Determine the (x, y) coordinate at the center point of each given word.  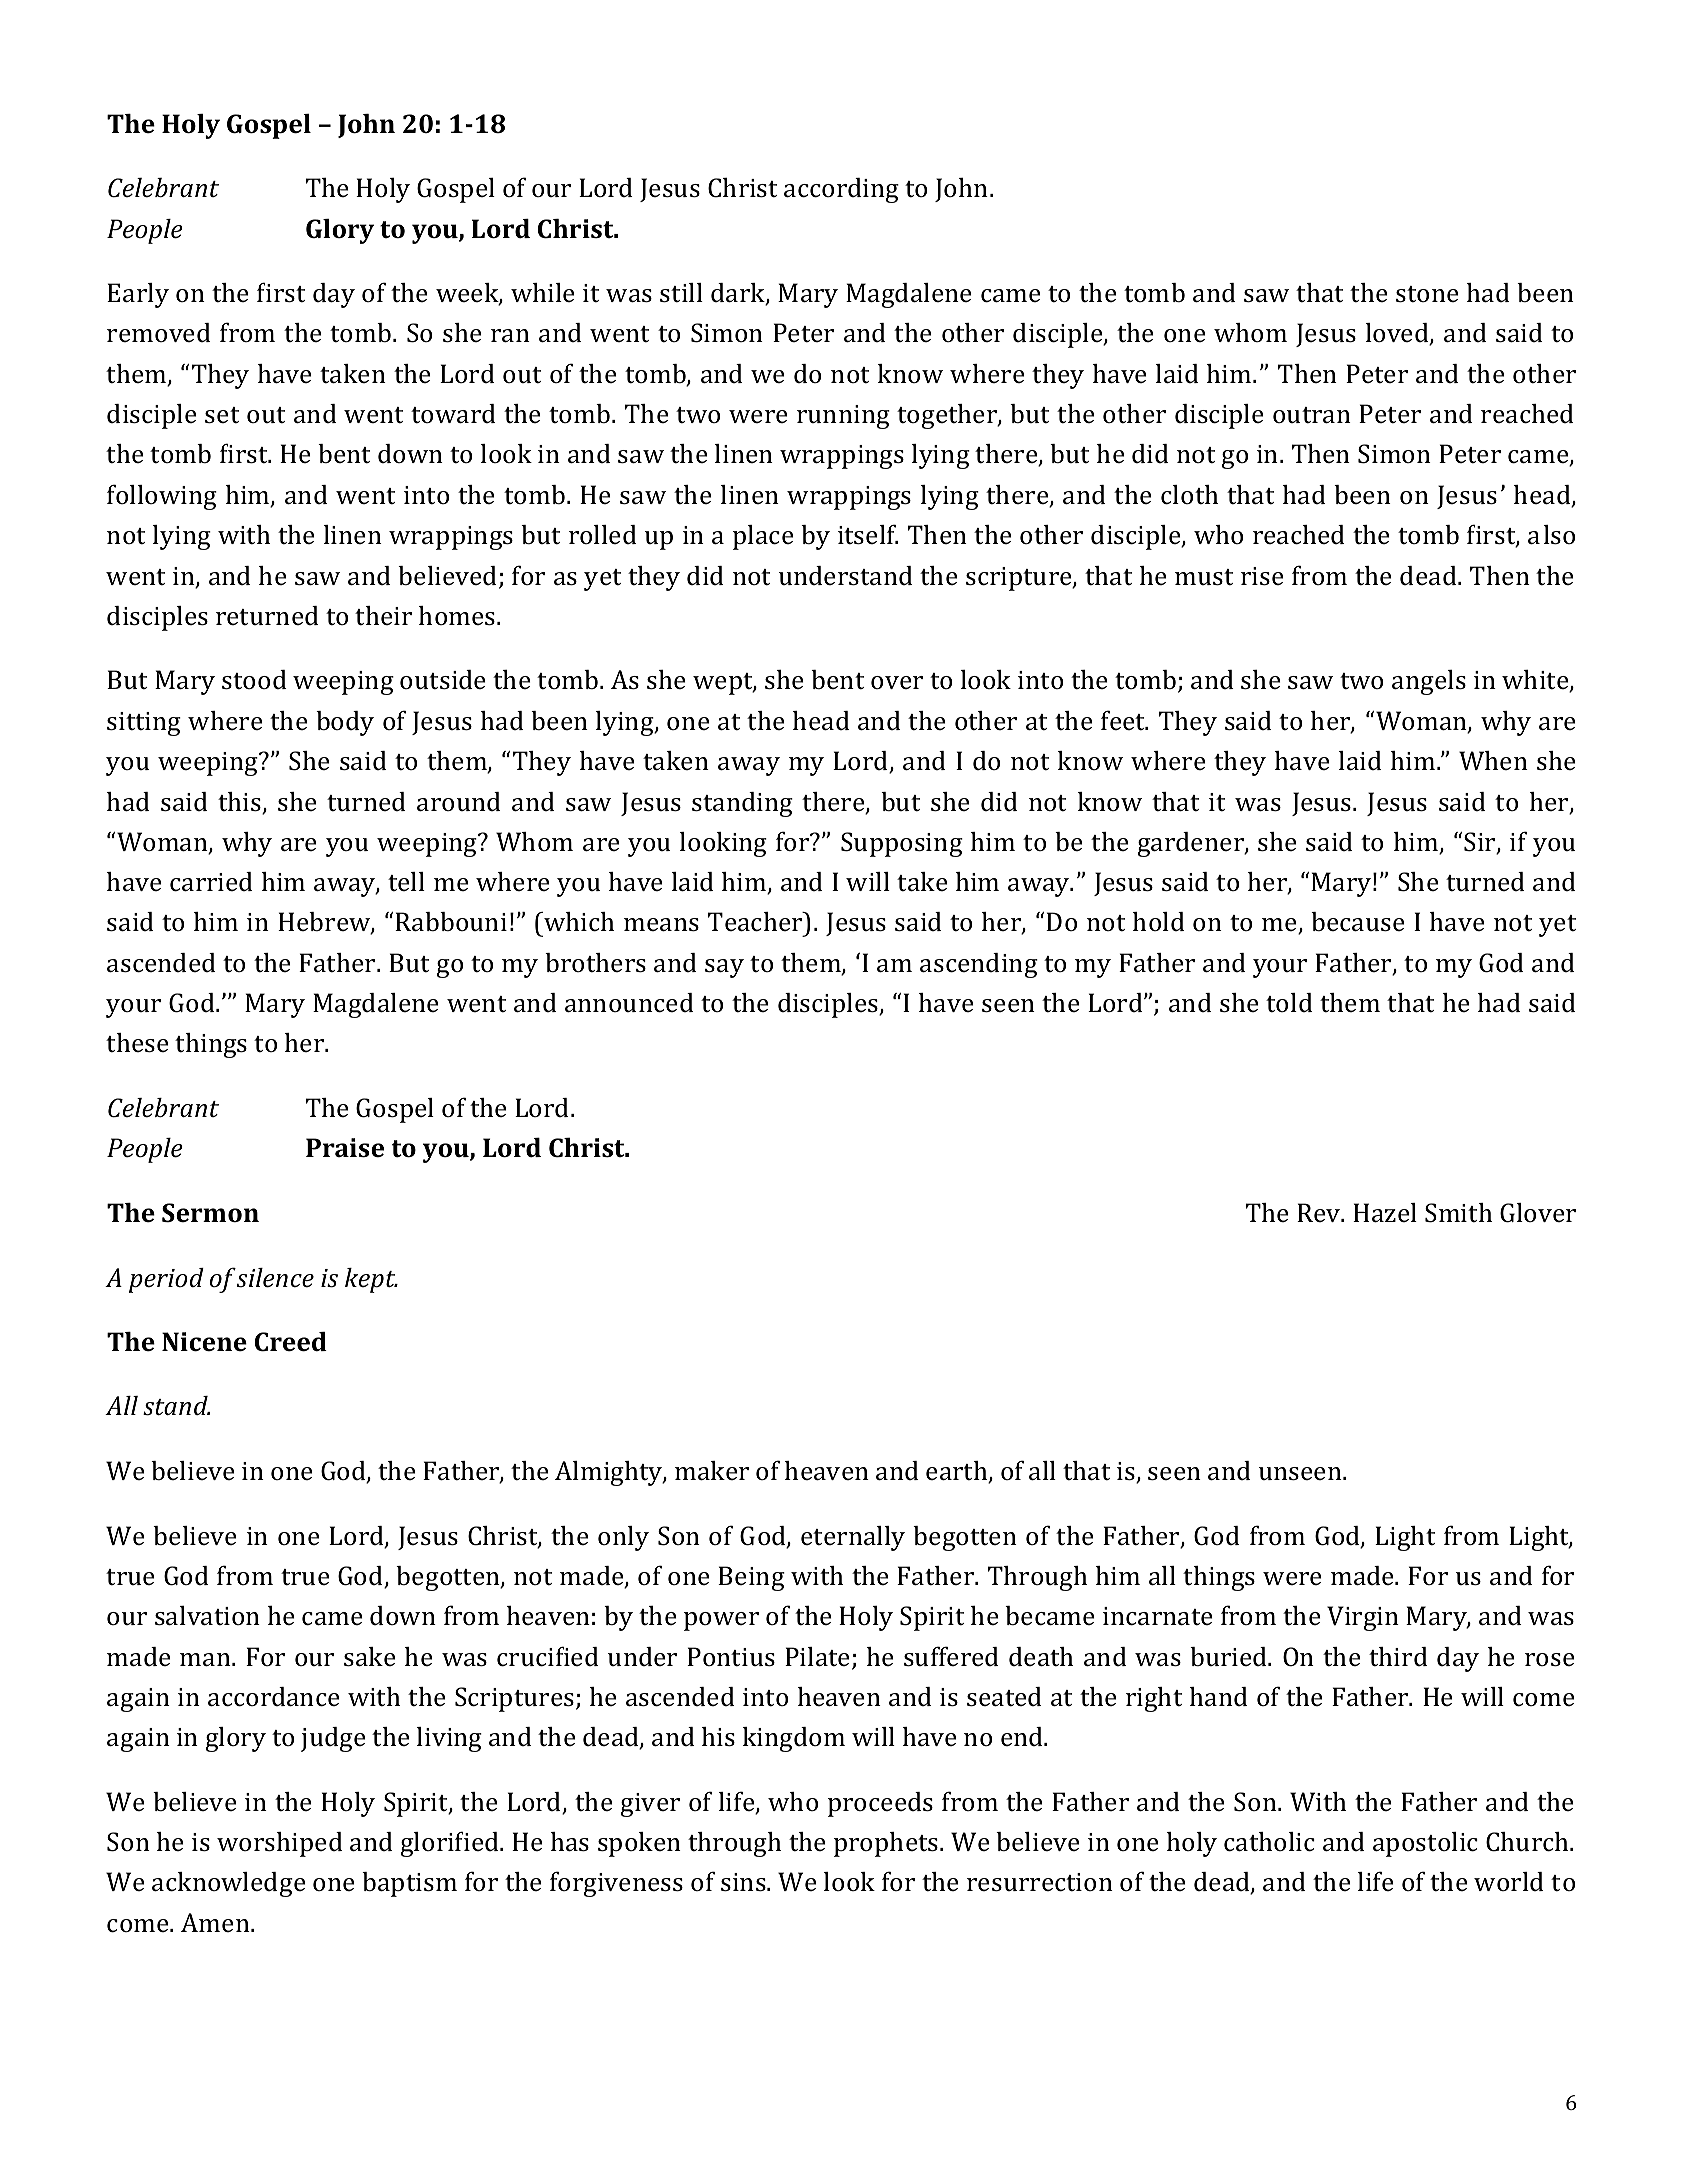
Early (138, 295)
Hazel (1385, 1213)
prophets (887, 1844)
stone (1427, 294)
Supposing (902, 844)
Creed (291, 1342)
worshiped (280, 1844)
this (240, 803)
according (841, 190)
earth (958, 1472)
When (1493, 760)
